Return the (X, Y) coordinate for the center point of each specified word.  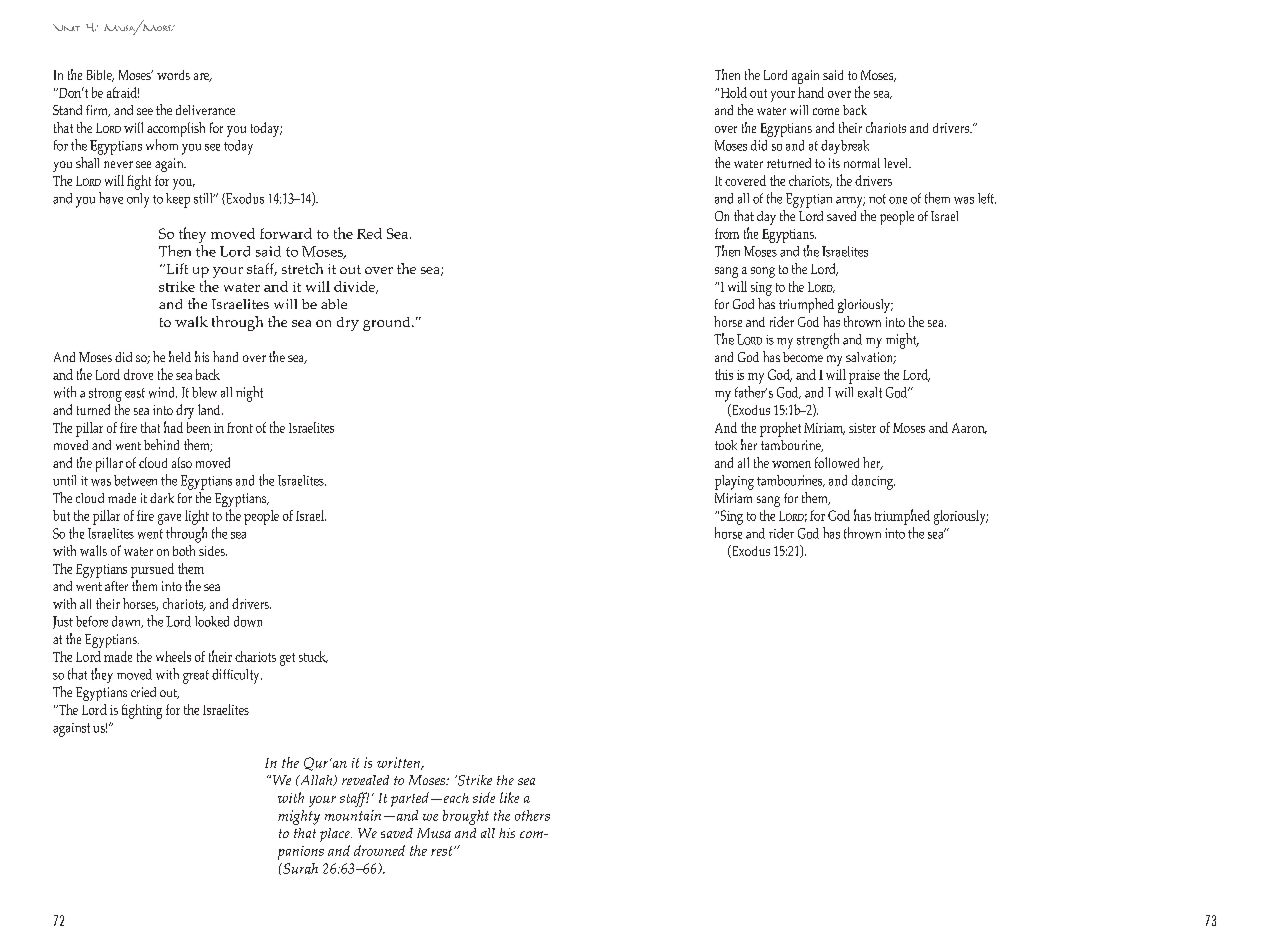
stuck (313, 657)
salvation (871, 358)
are (203, 77)
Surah (299, 868)
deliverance (205, 110)
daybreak (845, 147)
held (180, 356)
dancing (873, 482)
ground (388, 324)
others (532, 815)
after (116, 586)
